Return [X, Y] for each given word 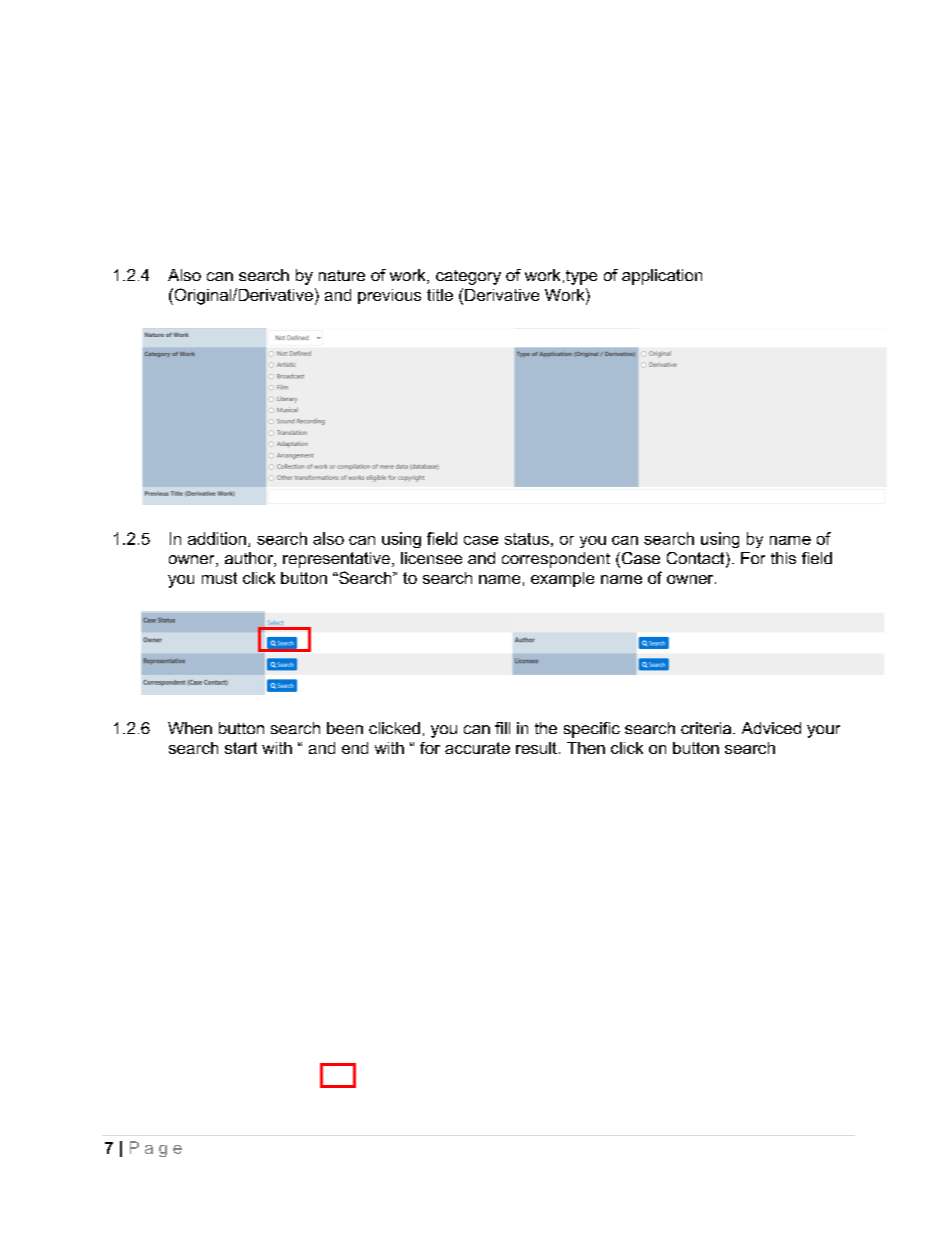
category [468, 277]
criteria [707, 728]
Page [156, 1149]
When [190, 728]
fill [502, 728]
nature [342, 275]
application [662, 277]
